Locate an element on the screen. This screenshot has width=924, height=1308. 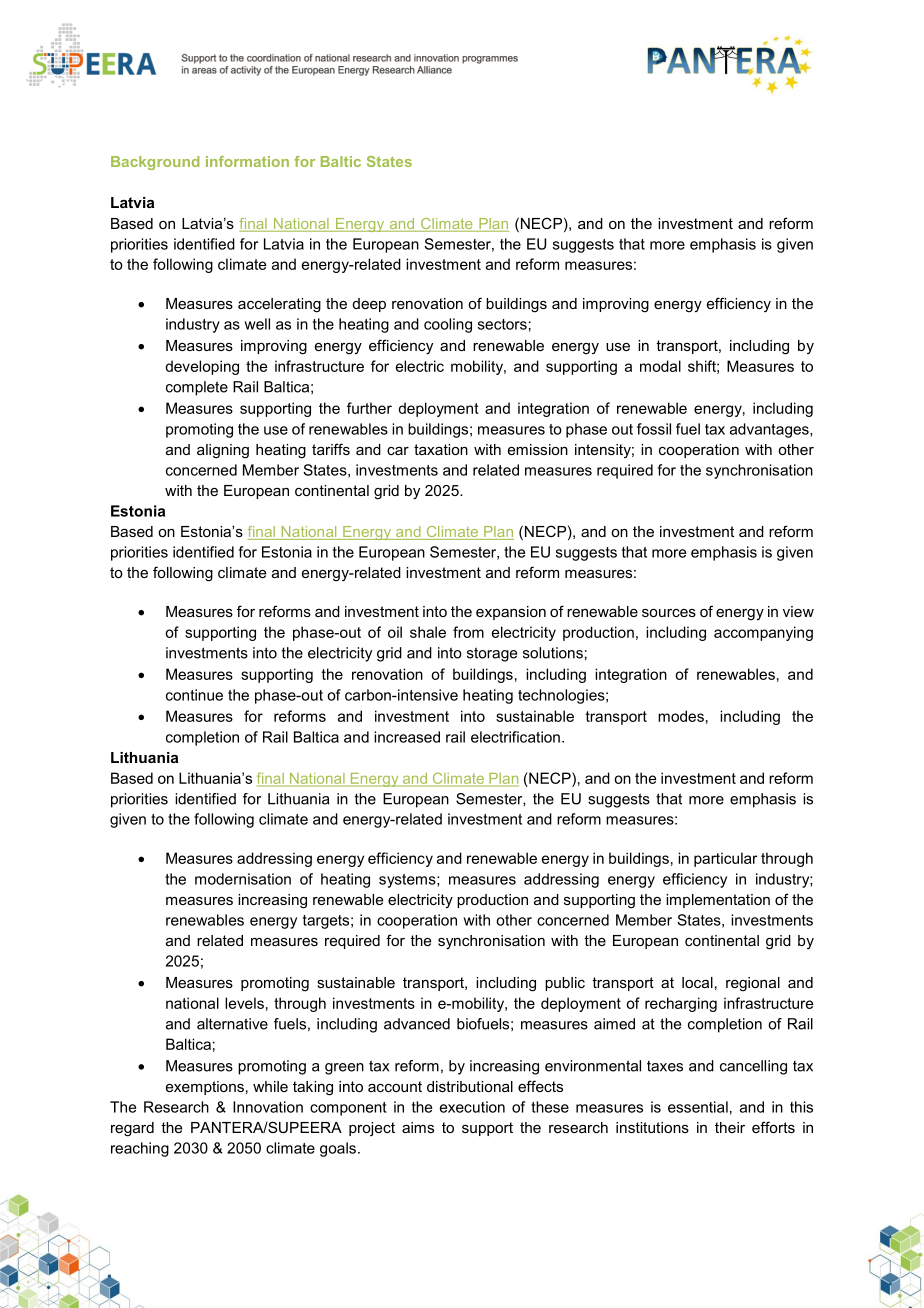
advantages is located at coordinates (770, 430).
